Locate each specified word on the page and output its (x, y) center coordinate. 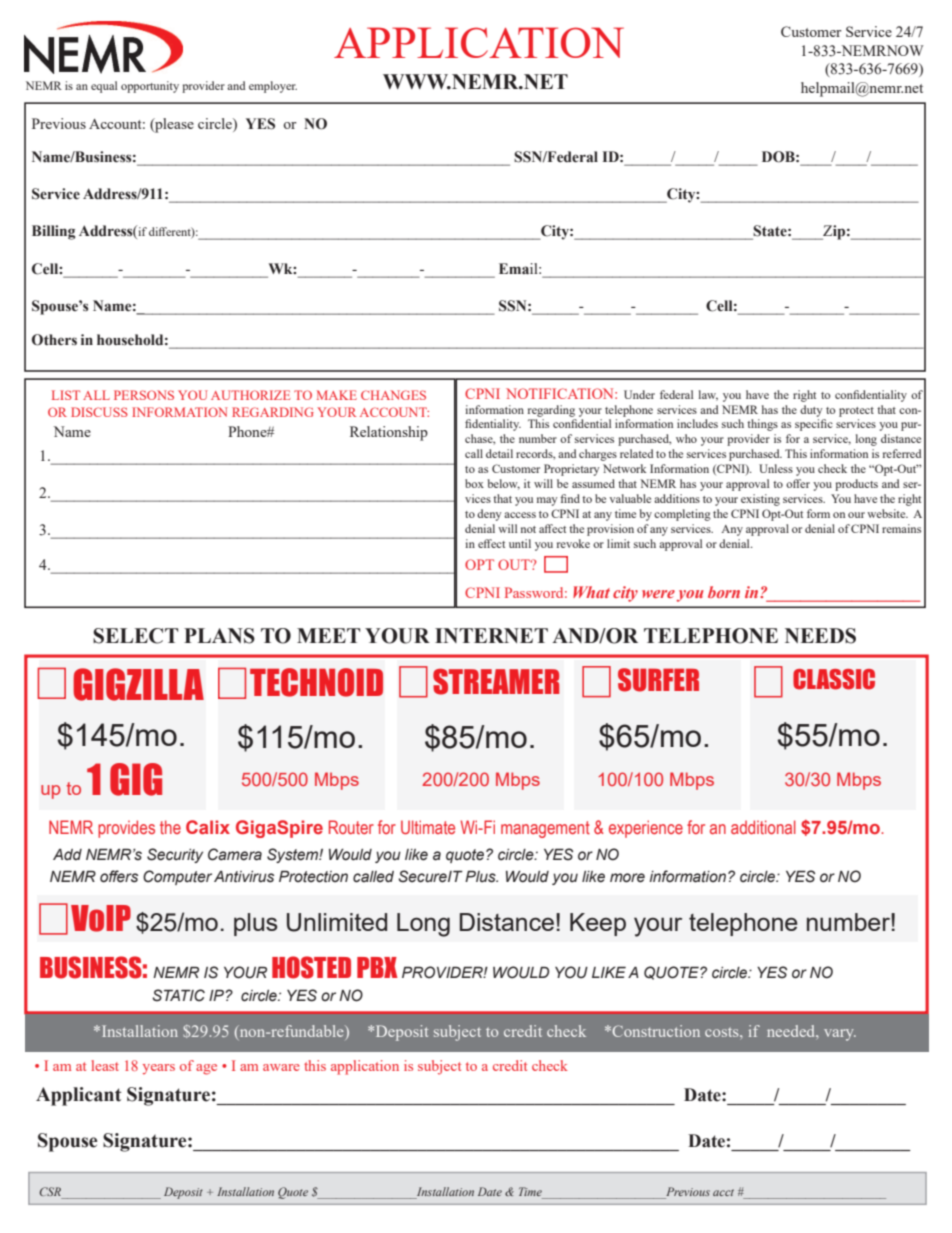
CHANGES (393, 395)
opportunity (150, 87)
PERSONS (144, 395)
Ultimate (428, 827)
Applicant (79, 1096)
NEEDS (820, 636)
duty (811, 411)
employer (273, 87)
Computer (177, 877)
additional (763, 827)
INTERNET (491, 635)
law (708, 395)
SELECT (135, 636)
